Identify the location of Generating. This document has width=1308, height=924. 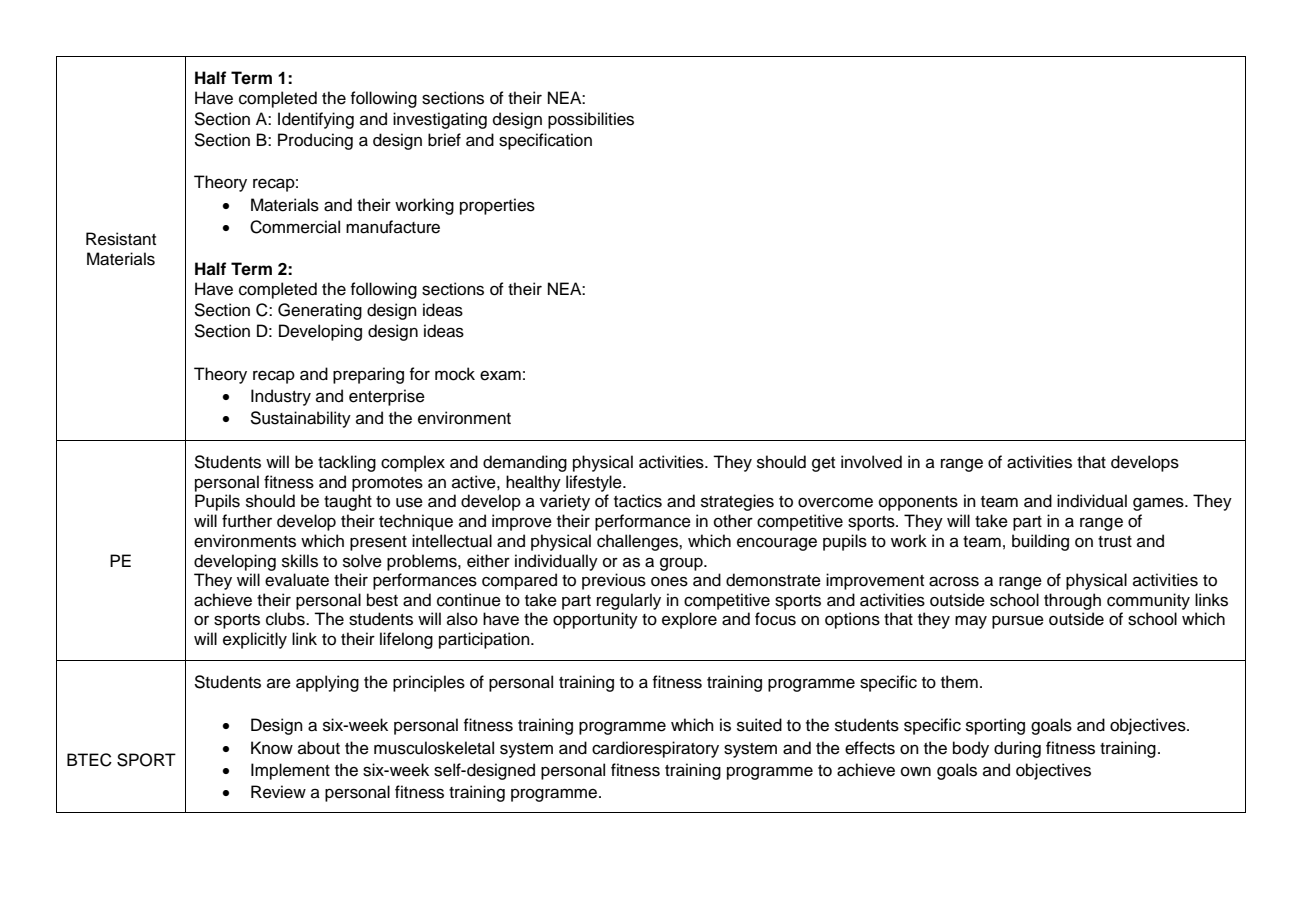
(320, 311).
